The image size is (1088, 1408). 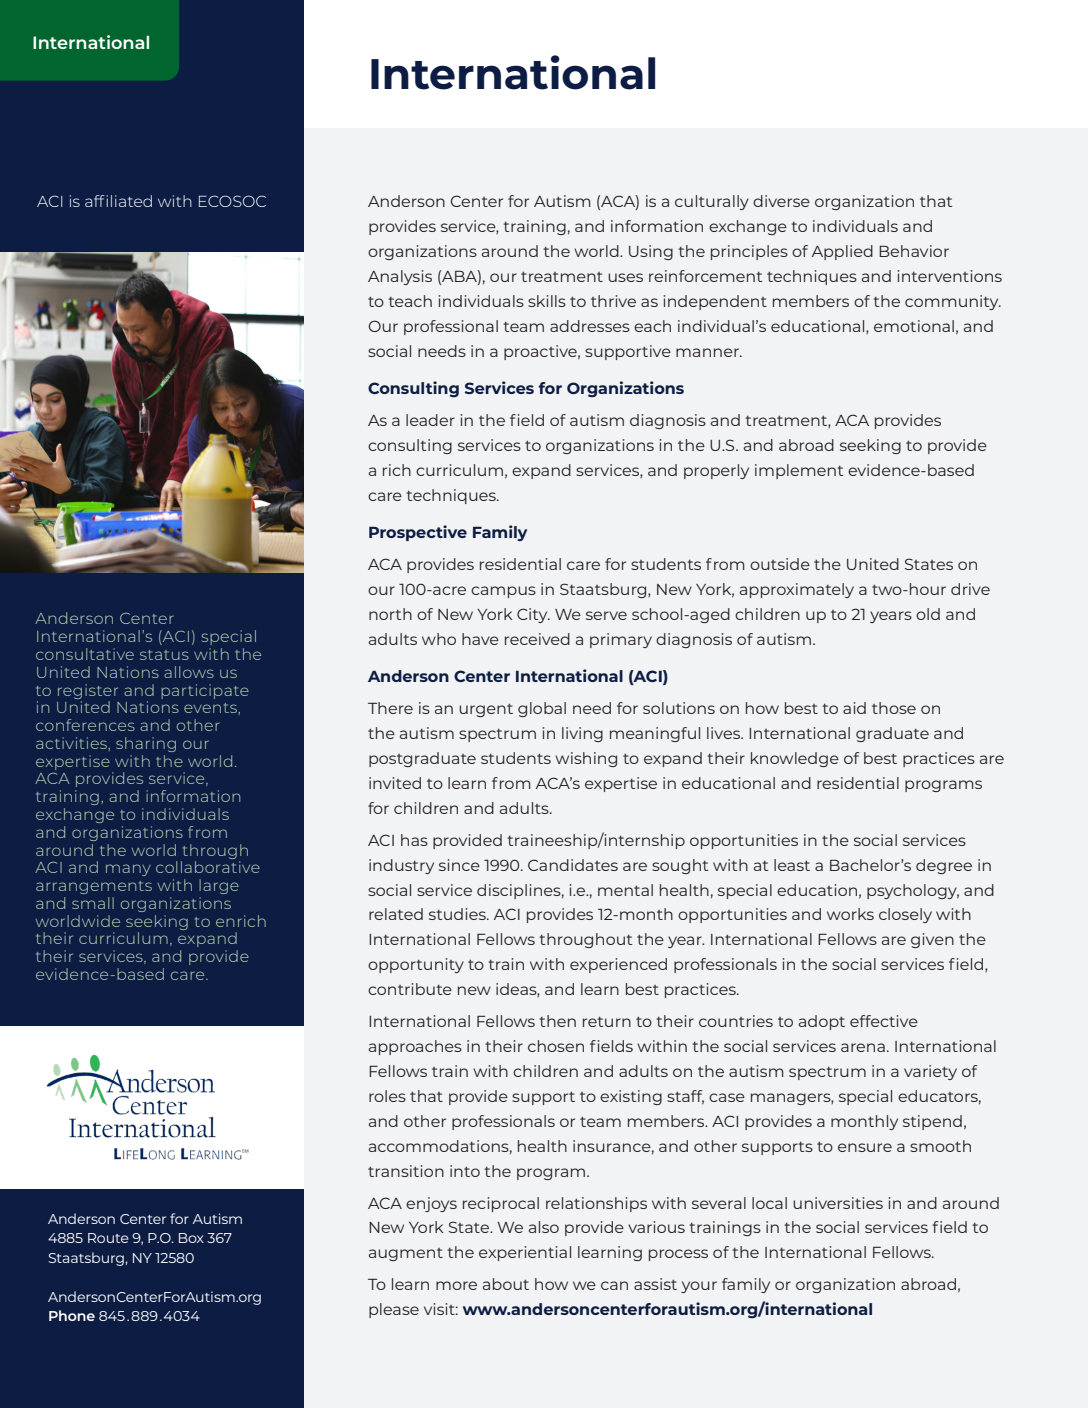 What do you see at coordinates (191, 1238) in the page?
I see `Box` at bounding box center [191, 1238].
